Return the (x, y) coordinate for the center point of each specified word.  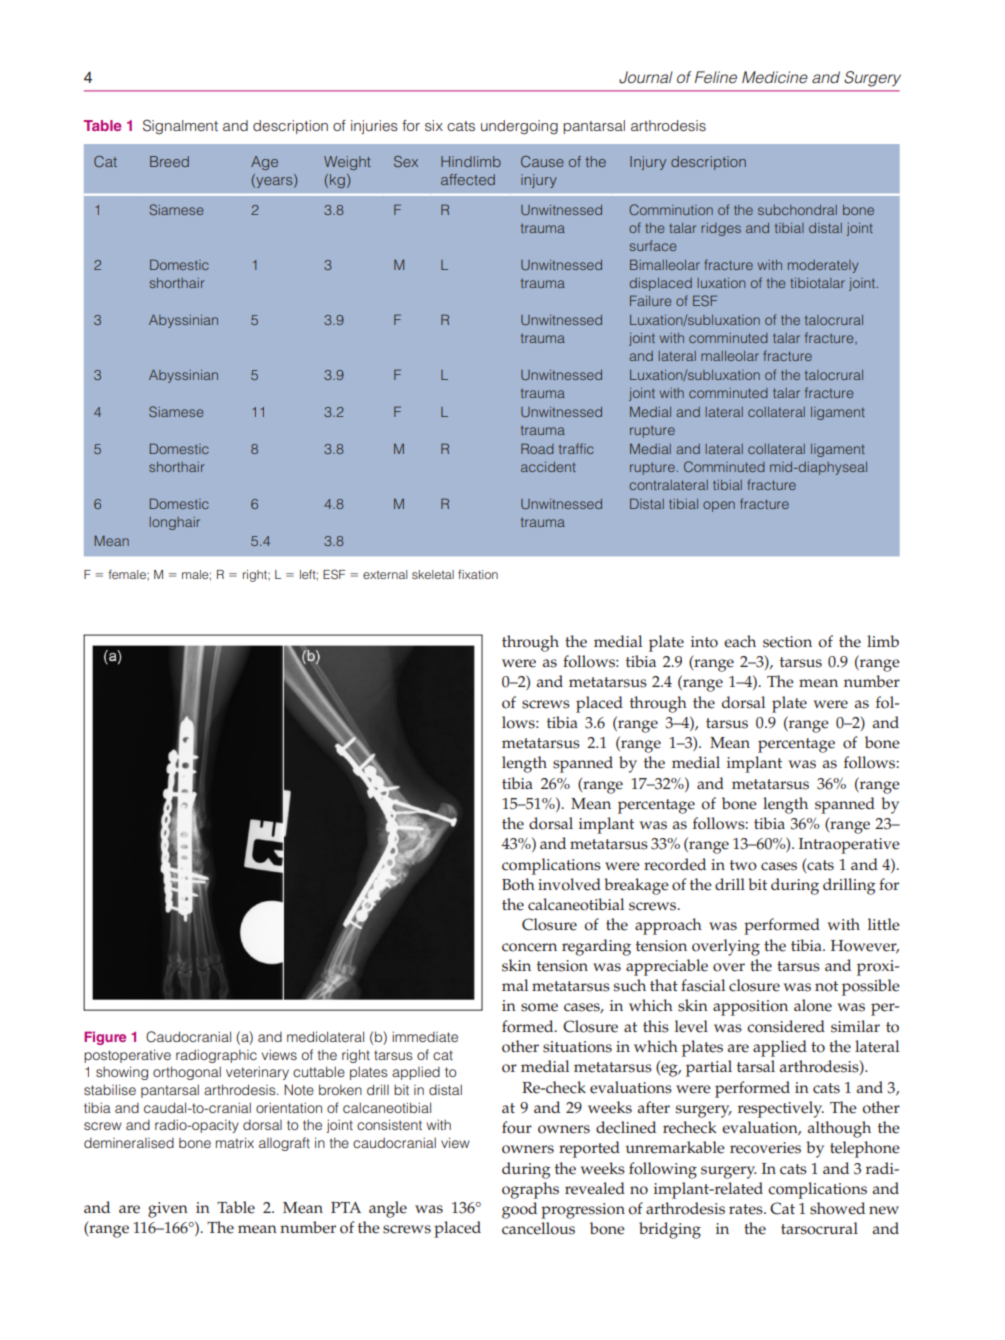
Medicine (775, 77)
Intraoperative (849, 846)
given (168, 1210)
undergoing (519, 127)
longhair (175, 523)
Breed (169, 161)
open (719, 506)
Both (518, 884)
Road (537, 448)
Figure (105, 1038)
